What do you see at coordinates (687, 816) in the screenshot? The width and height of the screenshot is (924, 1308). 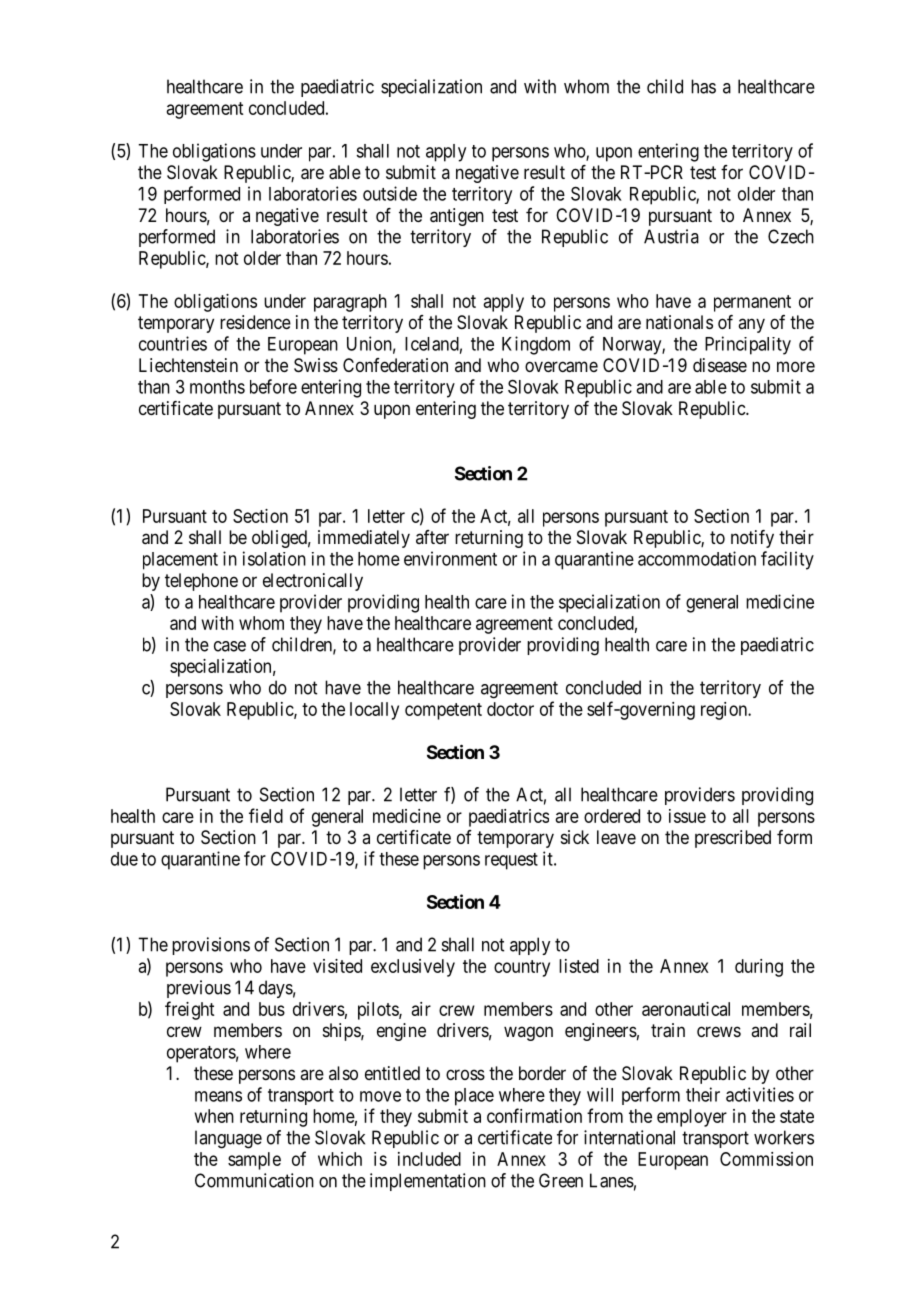 I see `issue` at bounding box center [687, 816].
